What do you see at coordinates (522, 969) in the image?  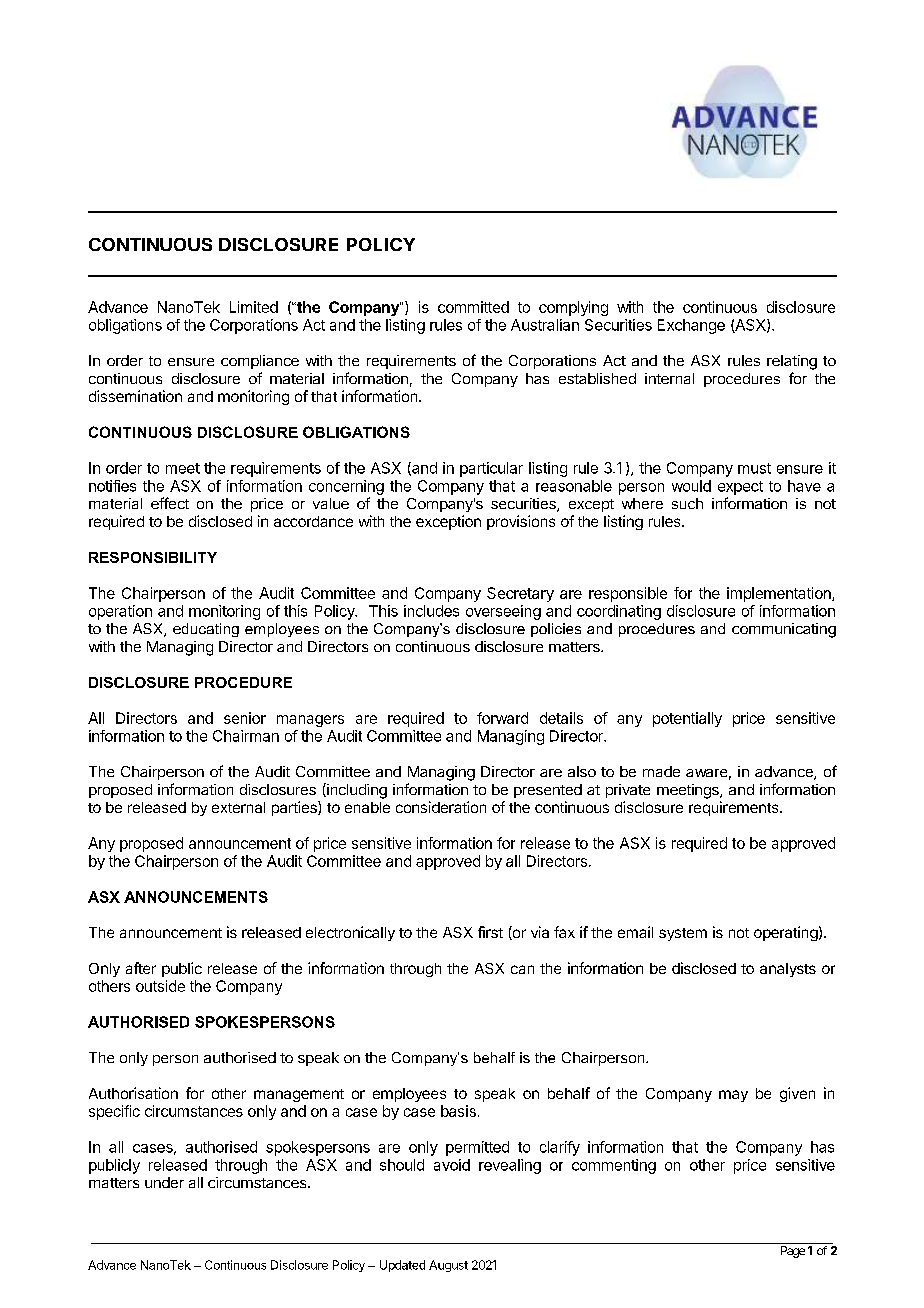 I see `can` at bounding box center [522, 969].
